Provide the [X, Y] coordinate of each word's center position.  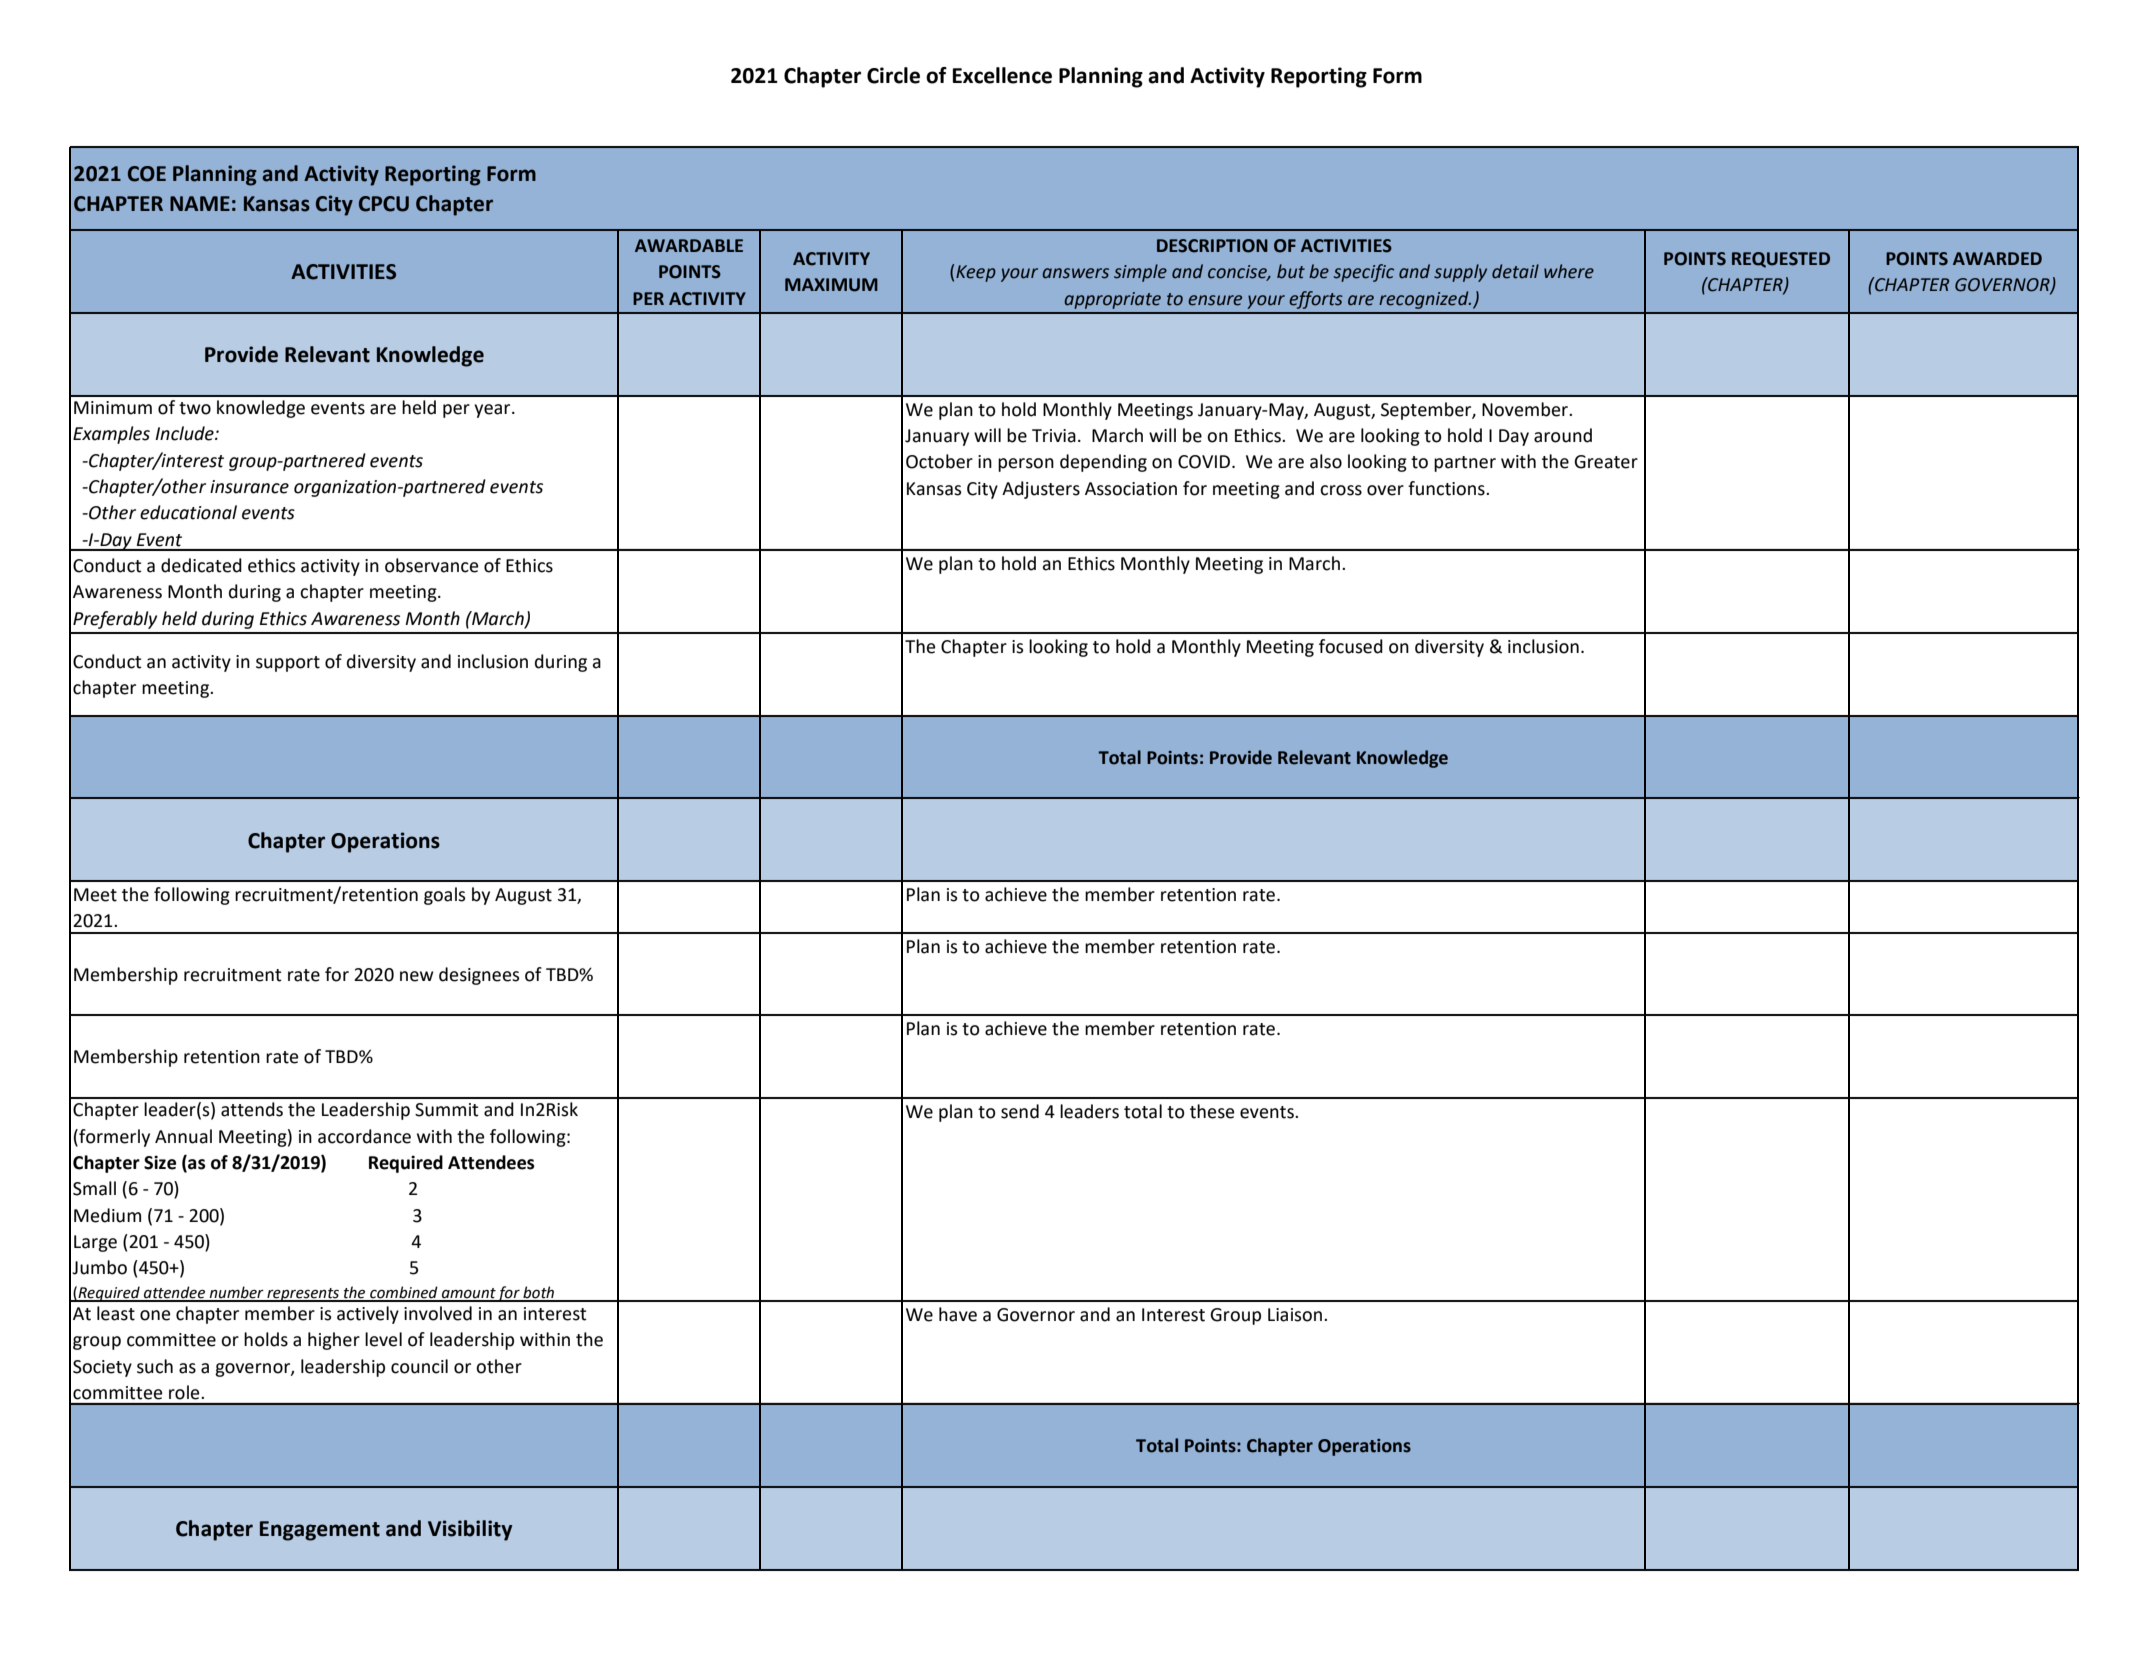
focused [1351, 646]
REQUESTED [1781, 260]
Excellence [1002, 75]
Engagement [320, 1531]
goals [444, 896]
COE [147, 174]
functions [1447, 488]
